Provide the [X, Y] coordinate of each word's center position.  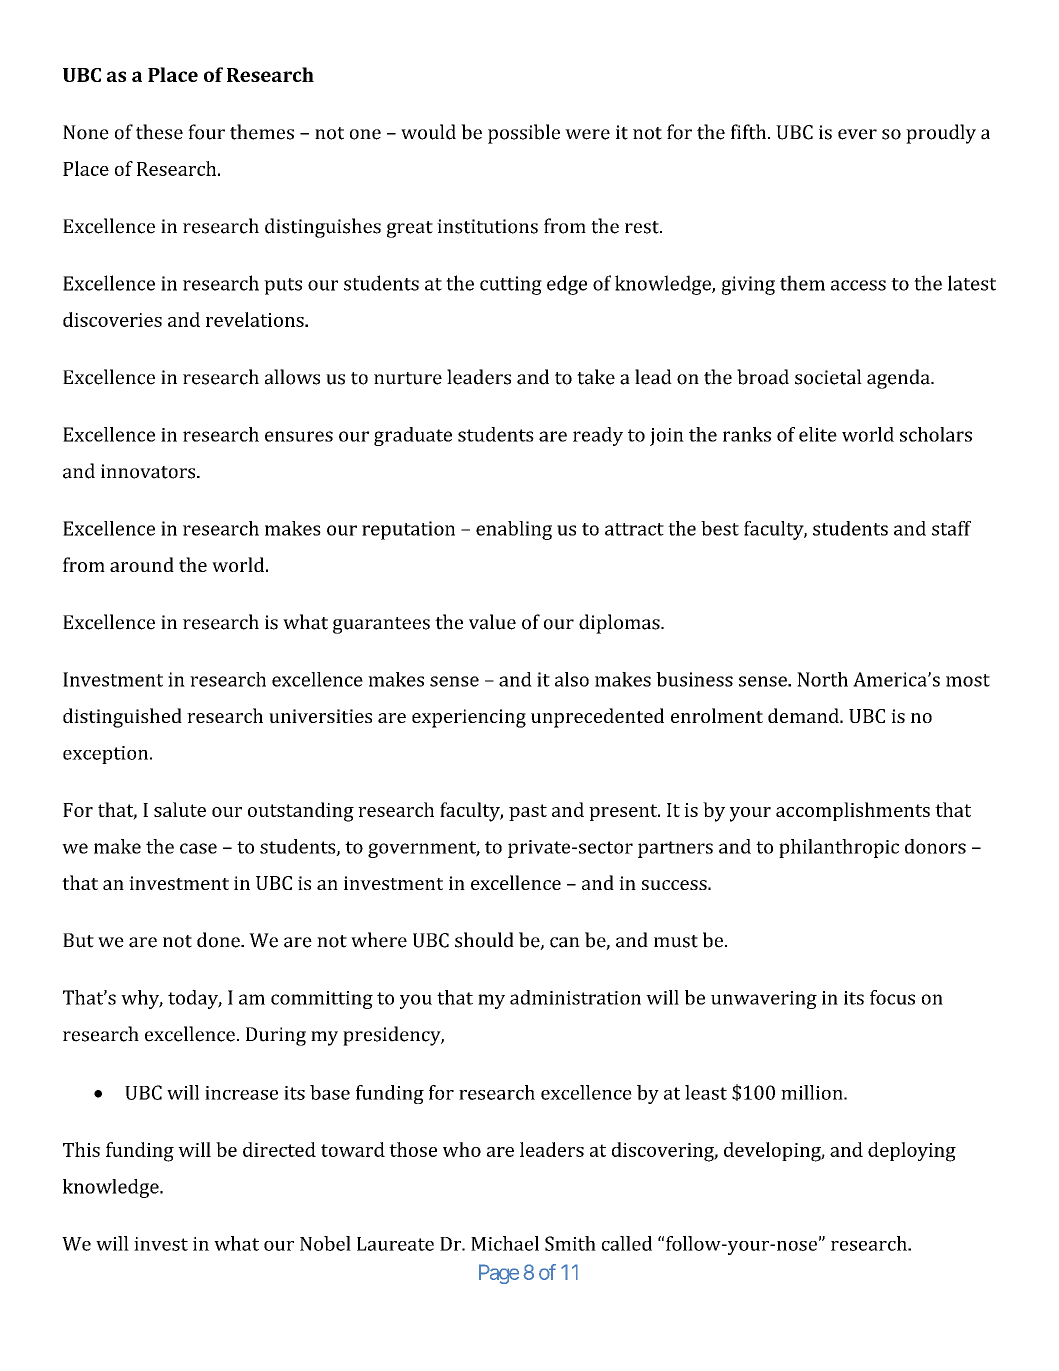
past [528, 812]
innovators [149, 471]
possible [524, 134]
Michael [505, 1243]
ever [857, 134]
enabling [514, 530]
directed [279, 1149]
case [198, 848]
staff [951, 528]
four [206, 132]
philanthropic [839, 848]
